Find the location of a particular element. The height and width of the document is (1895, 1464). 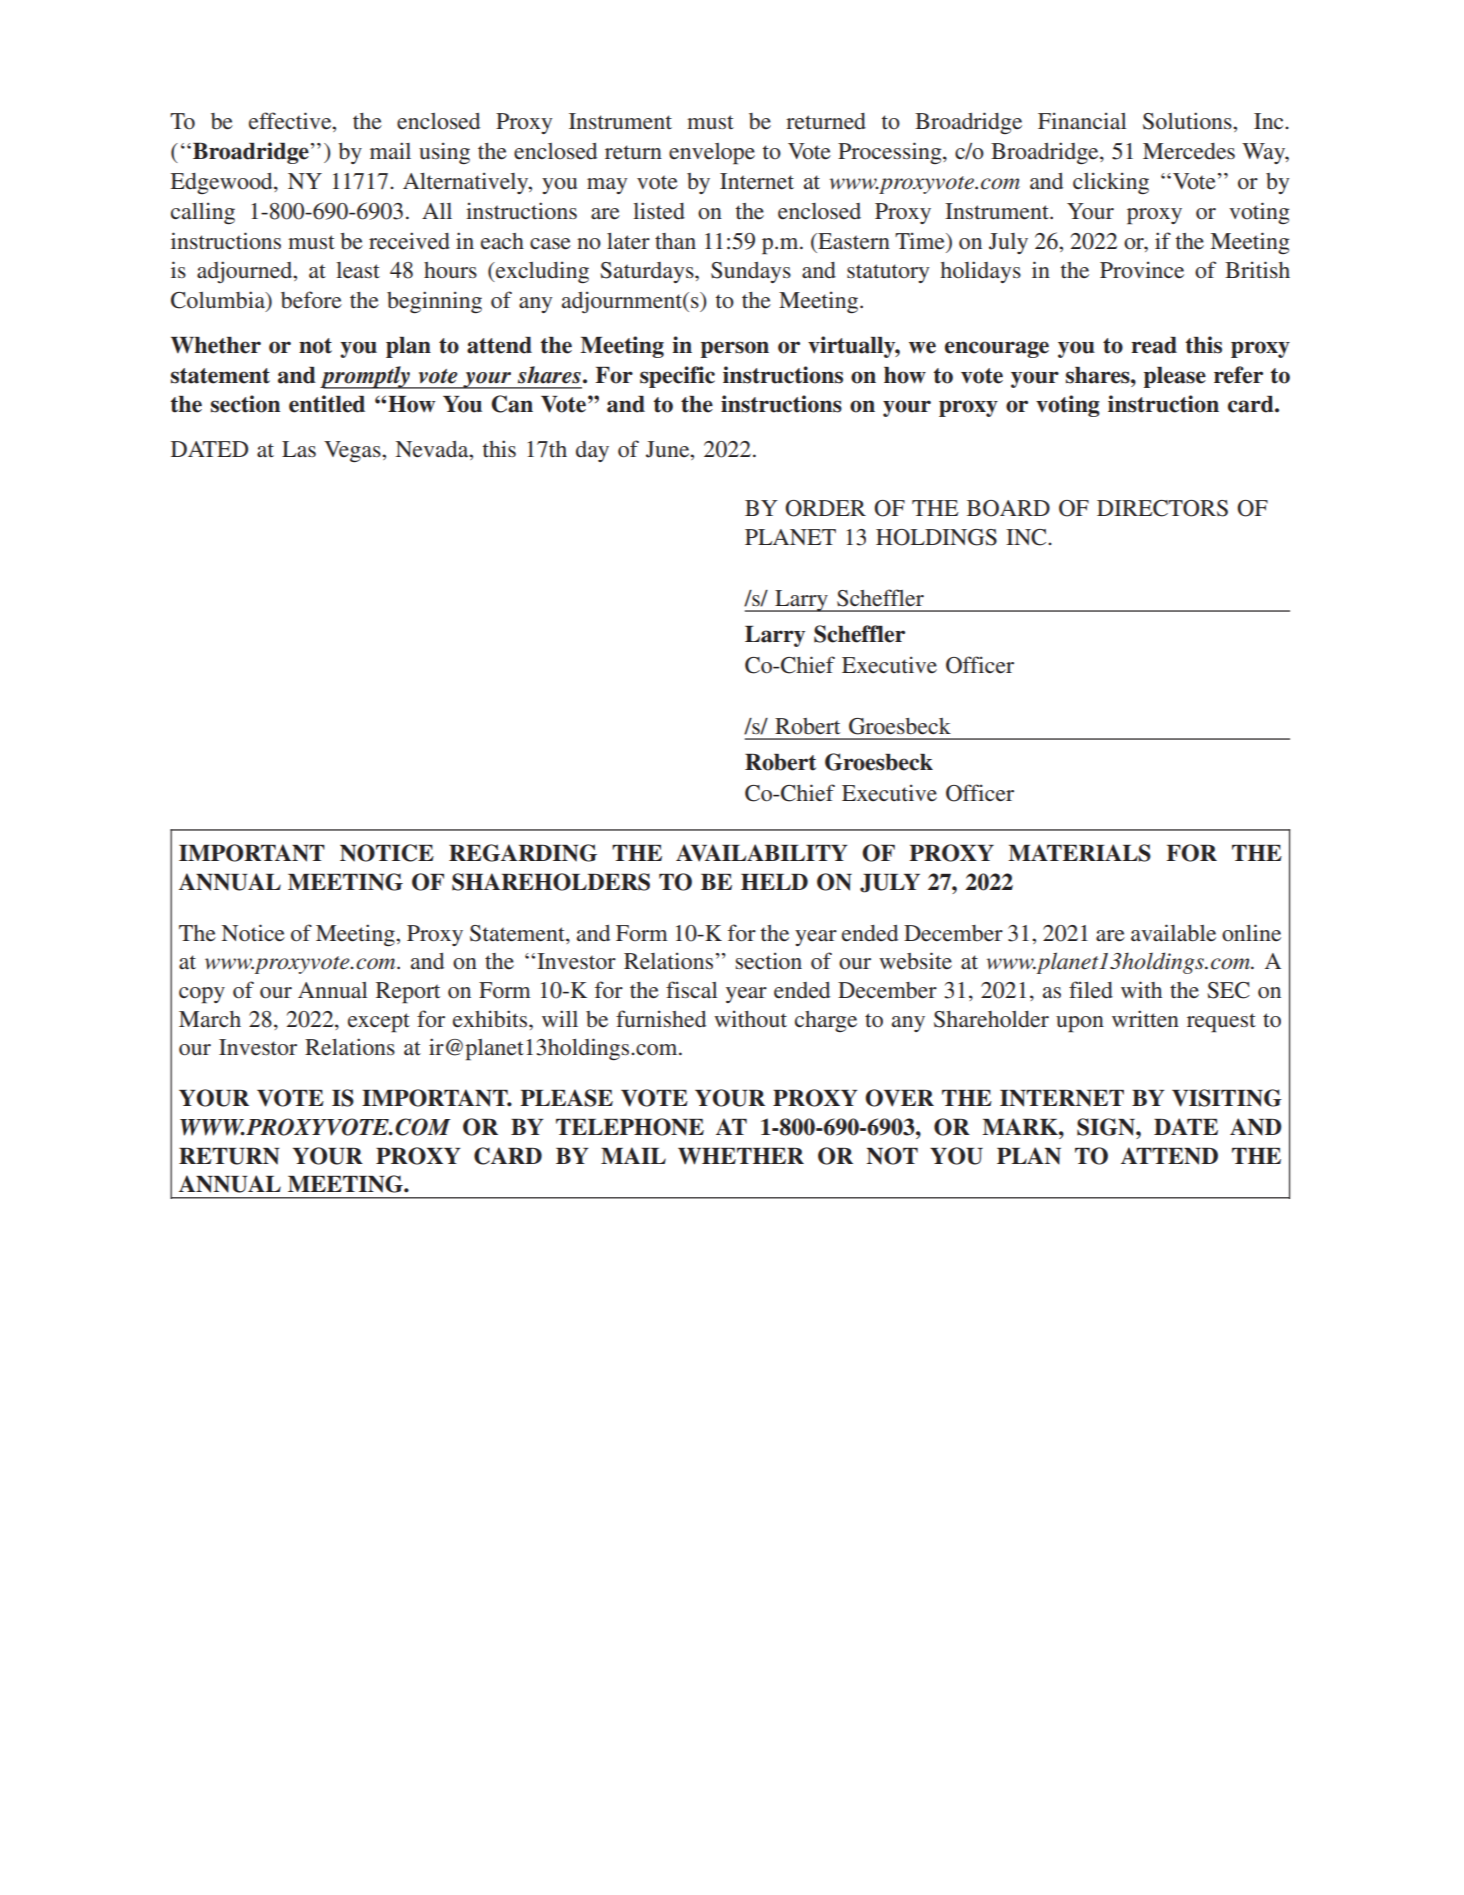

ORDER is located at coordinates (825, 508).
